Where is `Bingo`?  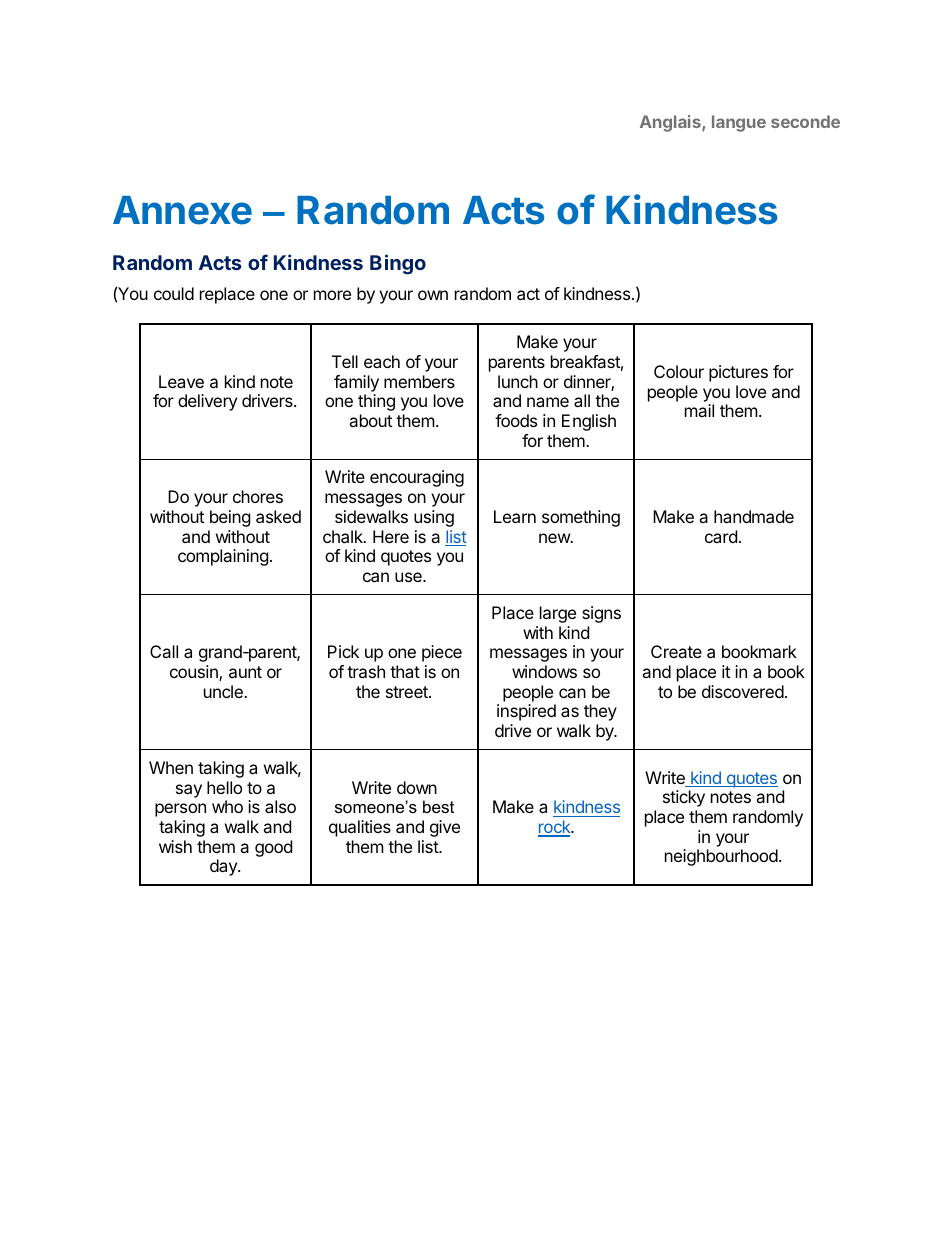
Bingo is located at coordinates (398, 264).
